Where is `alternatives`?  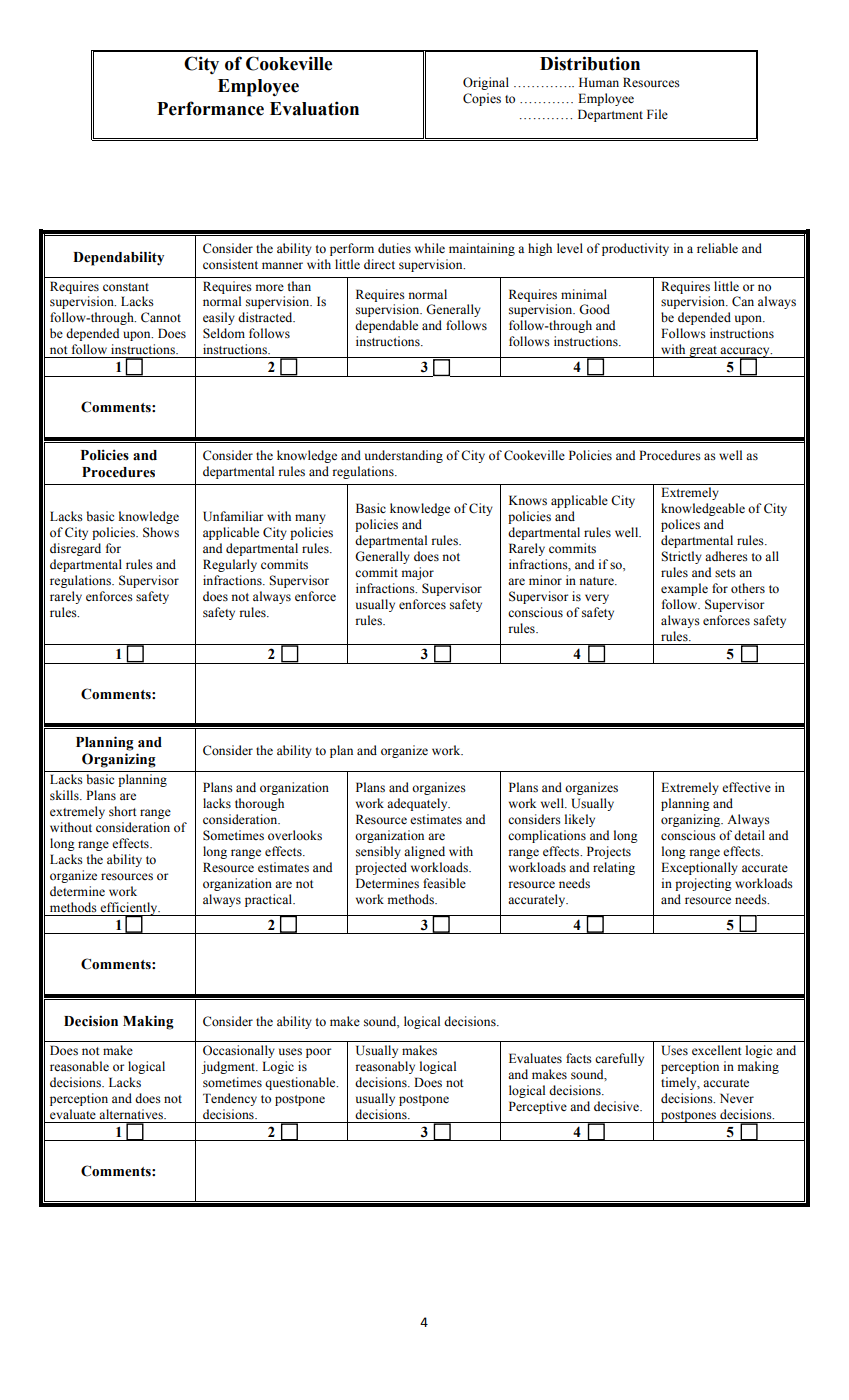 alternatives is located at coordinates (132, 1114).
